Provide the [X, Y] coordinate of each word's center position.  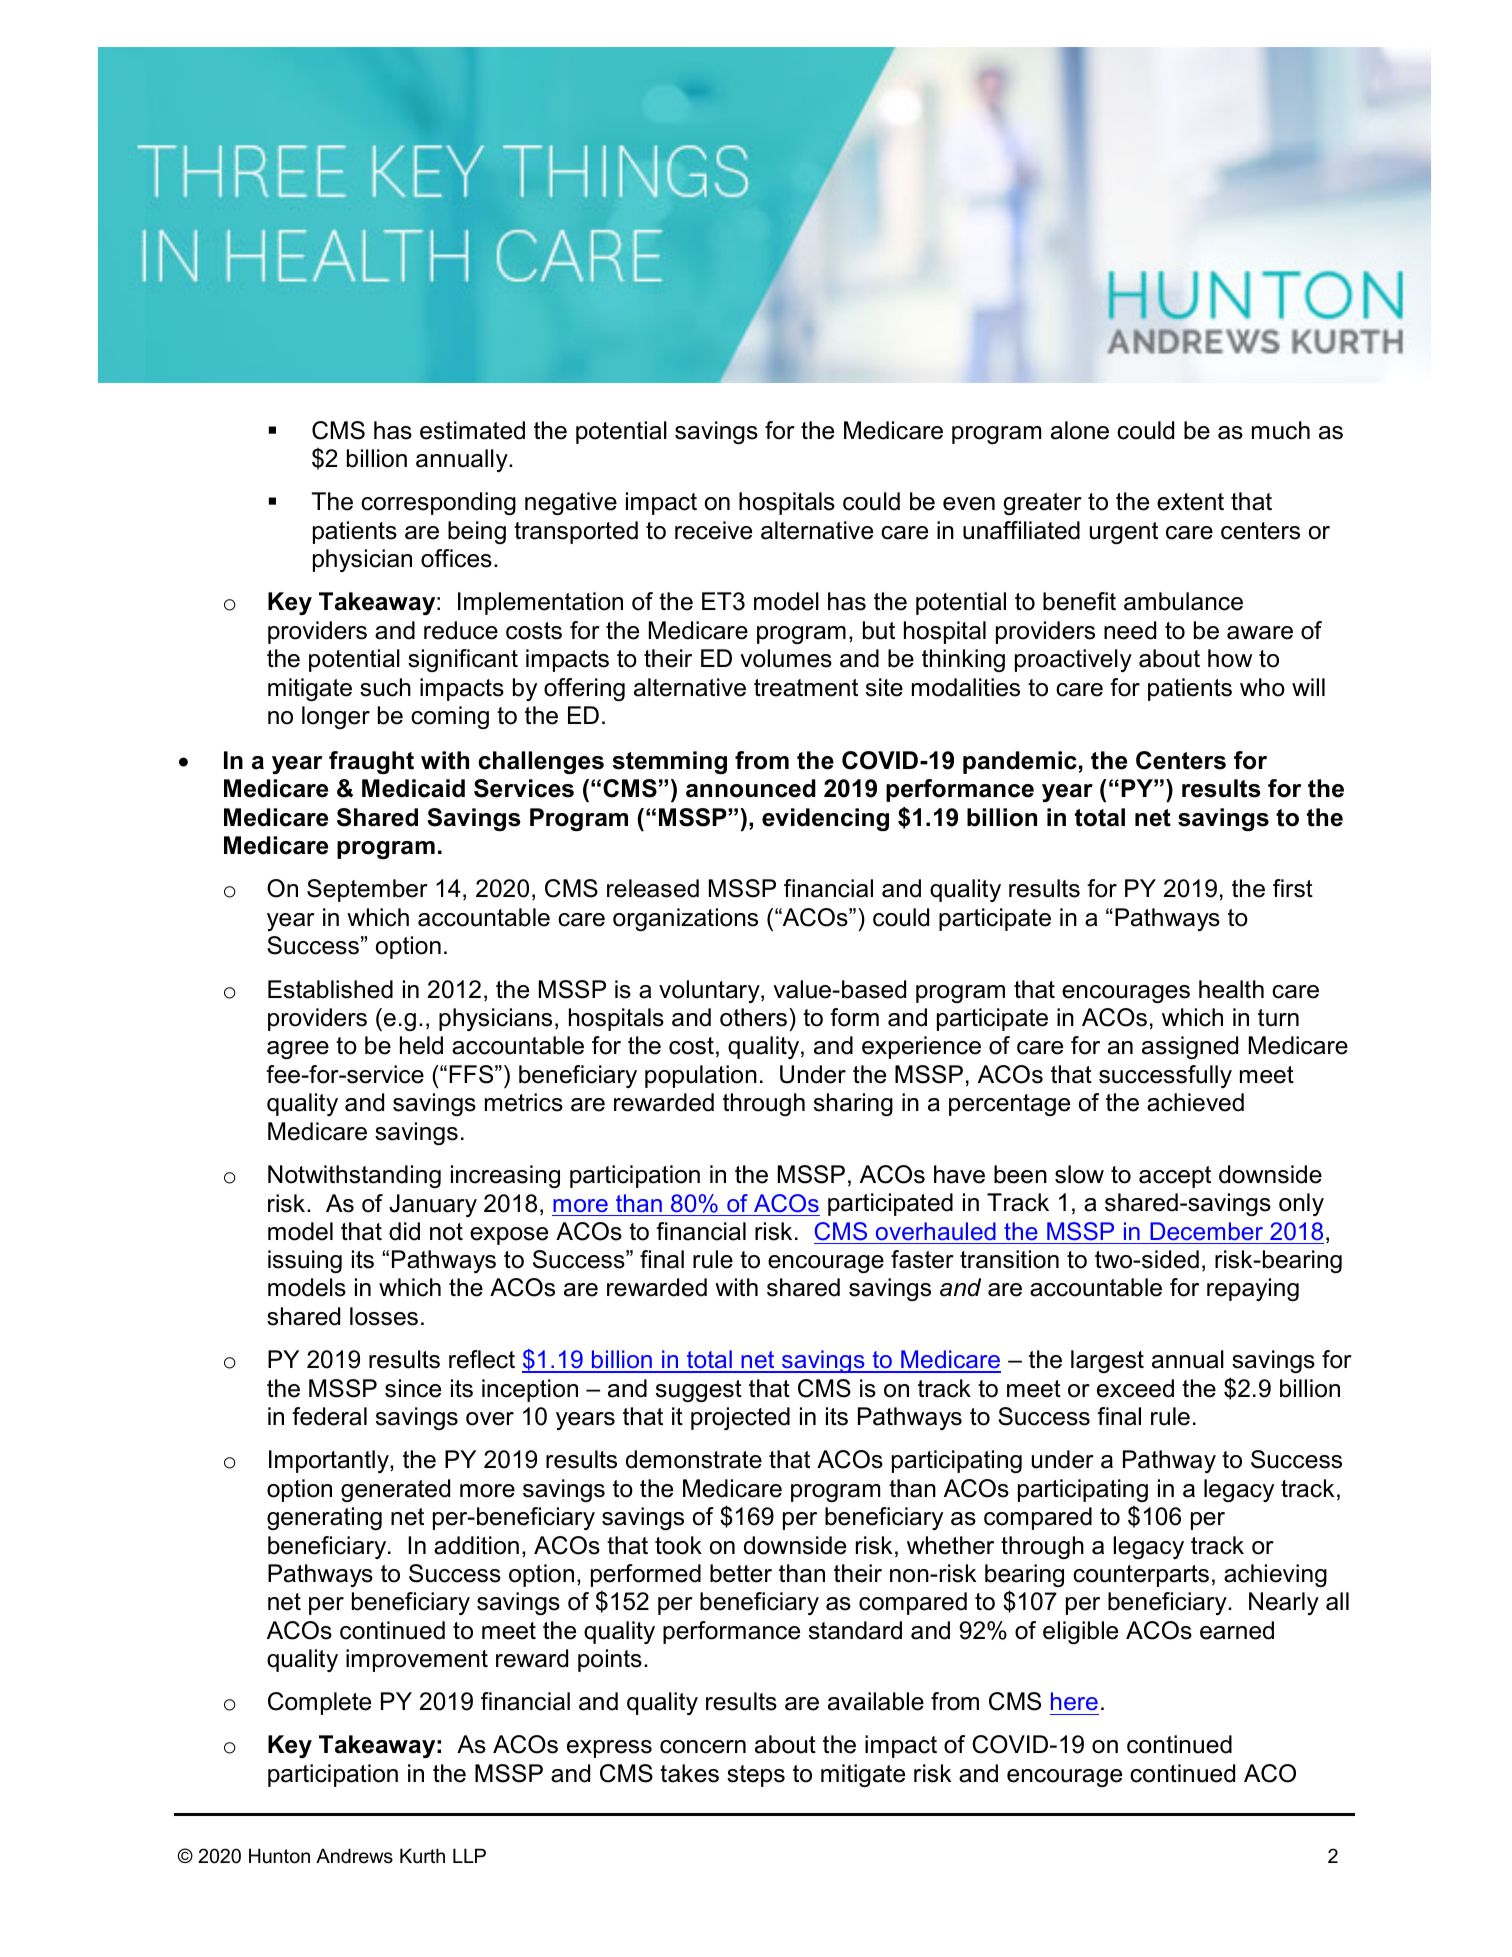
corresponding [438, 503]
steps [756, 1776]
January [433, 1205]
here [1074, 1701]
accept [1175, 1177]
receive [713, 530]
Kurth [422, 1855]
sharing [853, 1104]
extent [1190, 502]
